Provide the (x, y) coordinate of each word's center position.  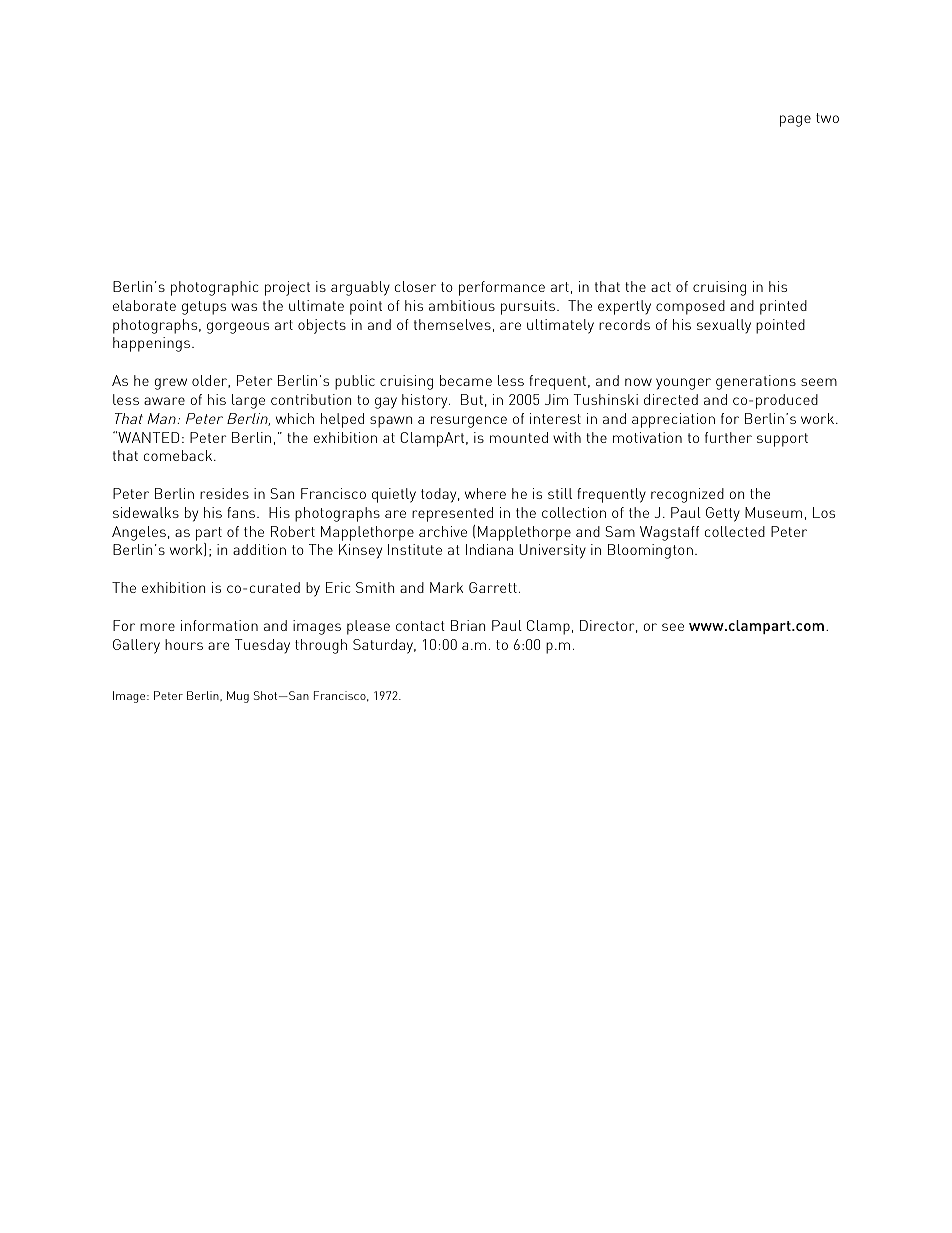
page (795, 121)
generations (756, 382)
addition (259, 549)
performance (502, 288)
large (248, 401)
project (287, 288)
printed (783, 307)
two (827, 118)
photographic (214, 288)
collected (735, 531)
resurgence (469, 422)
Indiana (489, 549)
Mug (238, 697)
